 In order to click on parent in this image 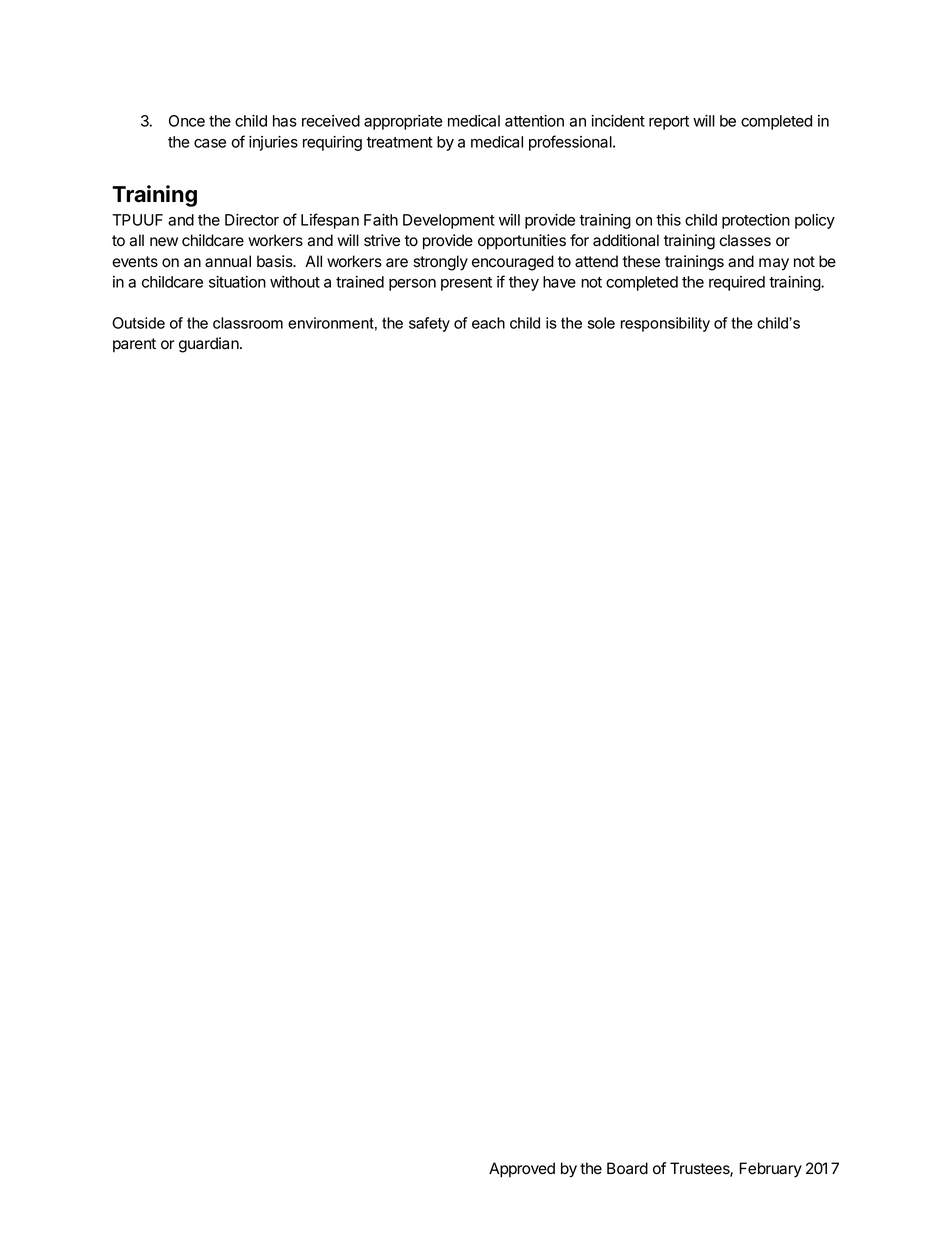, I will do `click(134, 345)`.
